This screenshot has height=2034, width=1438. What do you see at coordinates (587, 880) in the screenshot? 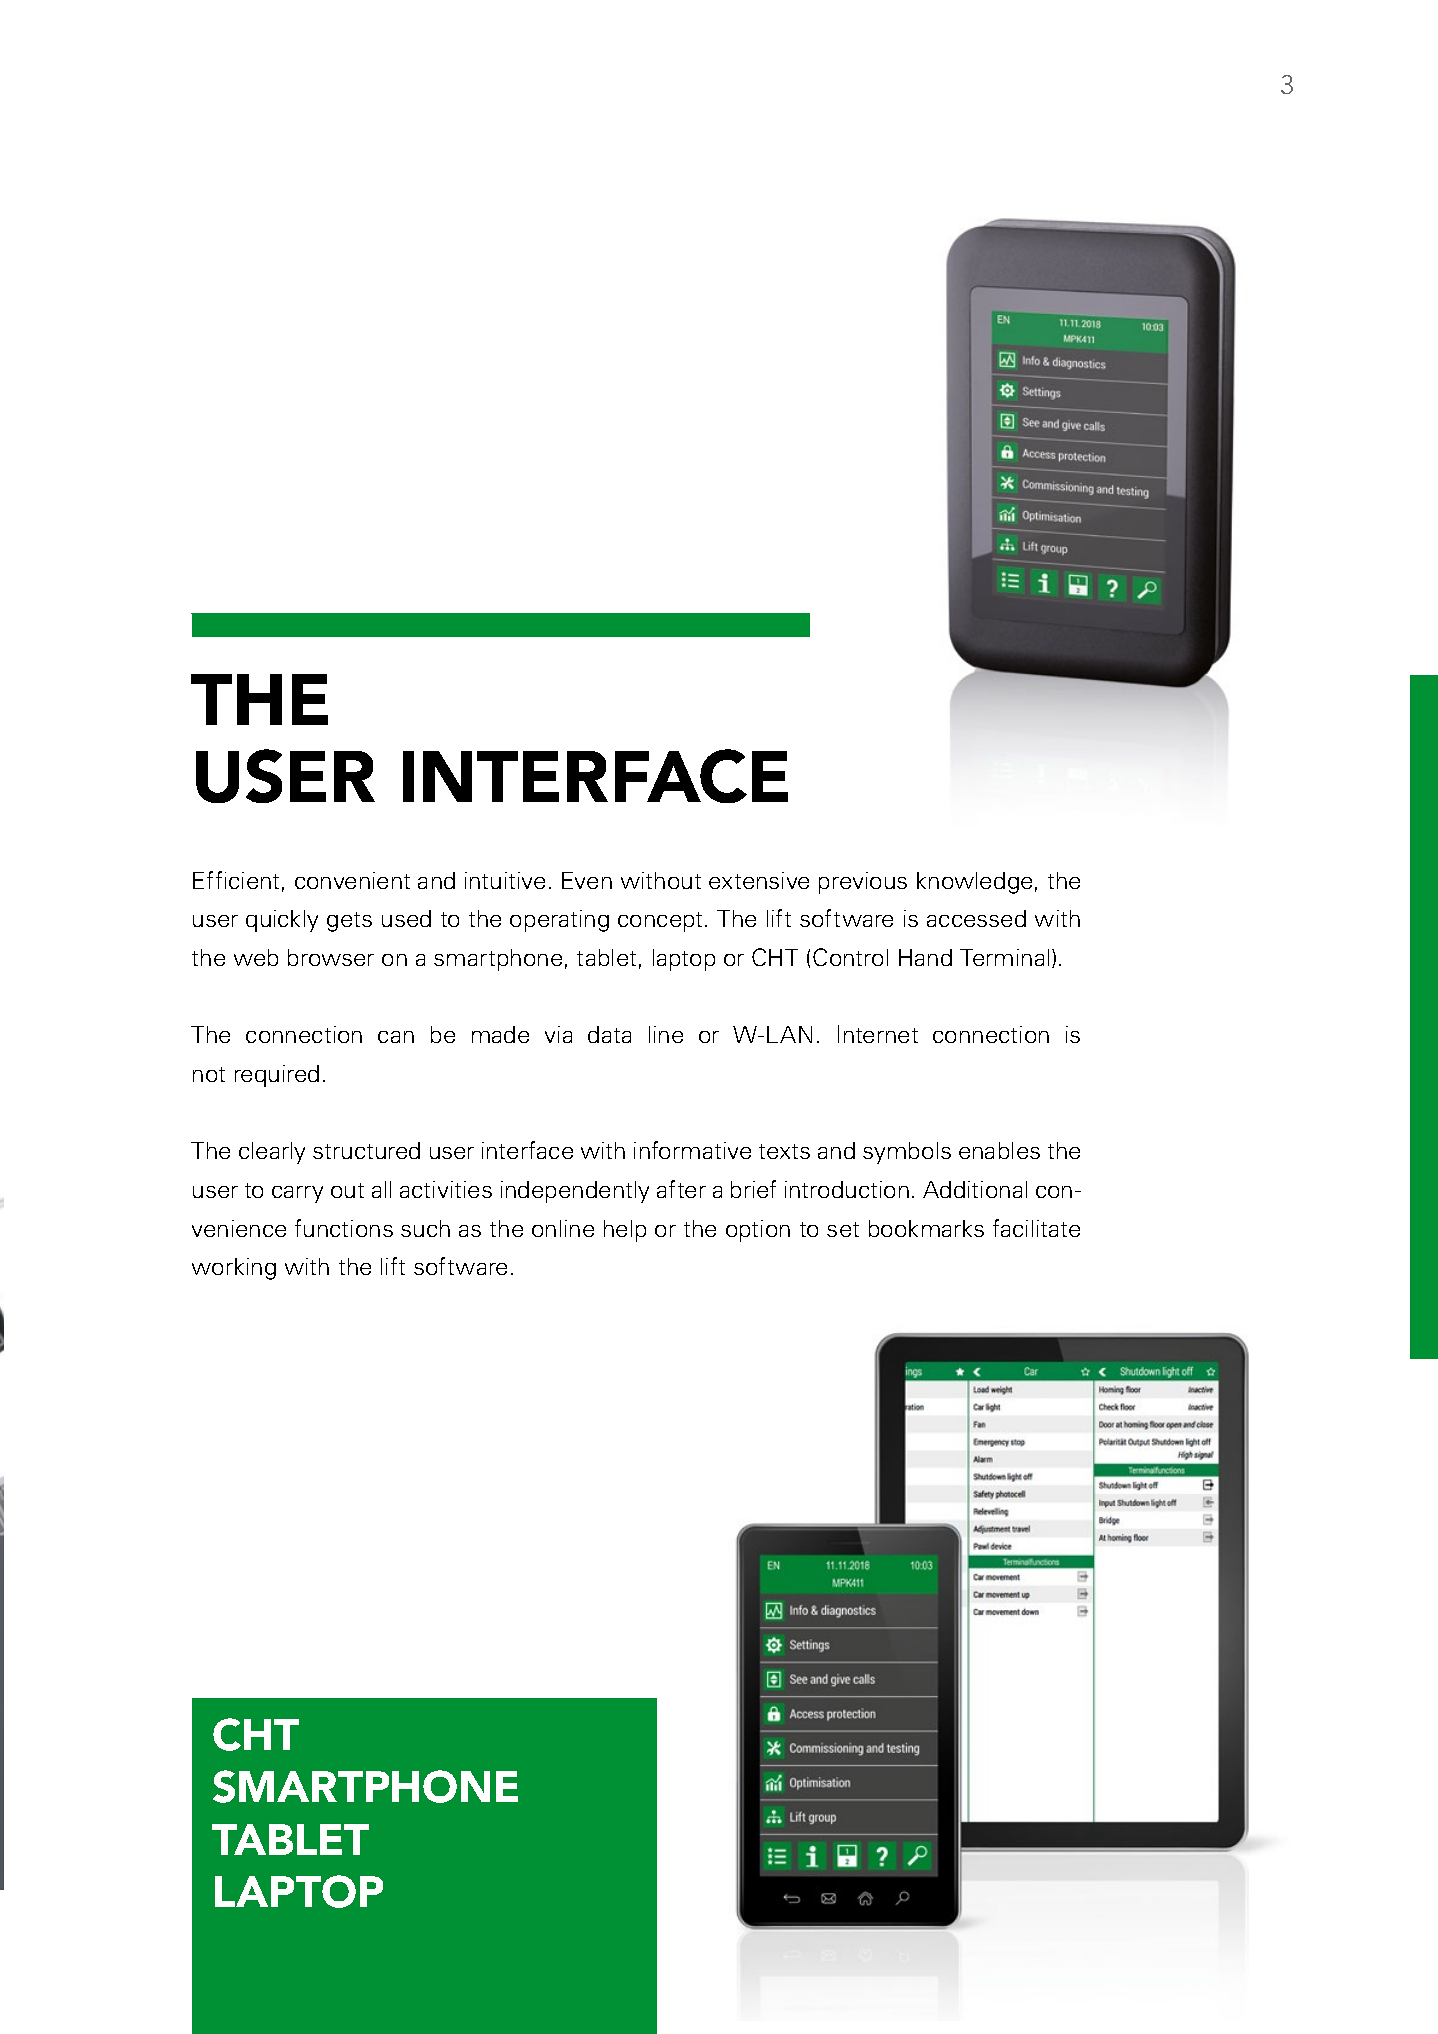
I see `Even` at bounding box center [587, 880].
